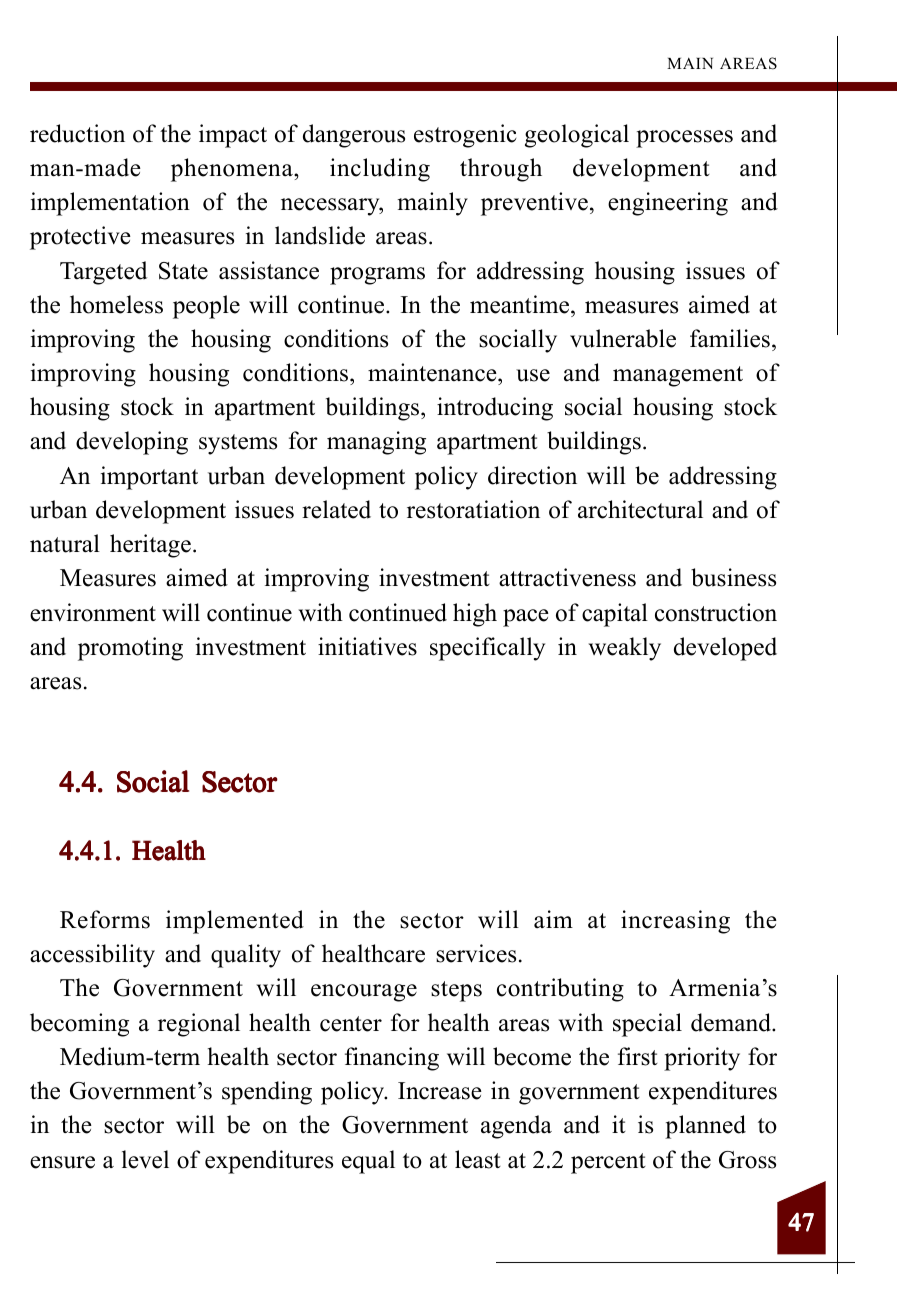 The image size is (897, 1316). What do you see at coordinates (380, 170) in the screenshot?
I see `including` at bounding box center [380, 170].
